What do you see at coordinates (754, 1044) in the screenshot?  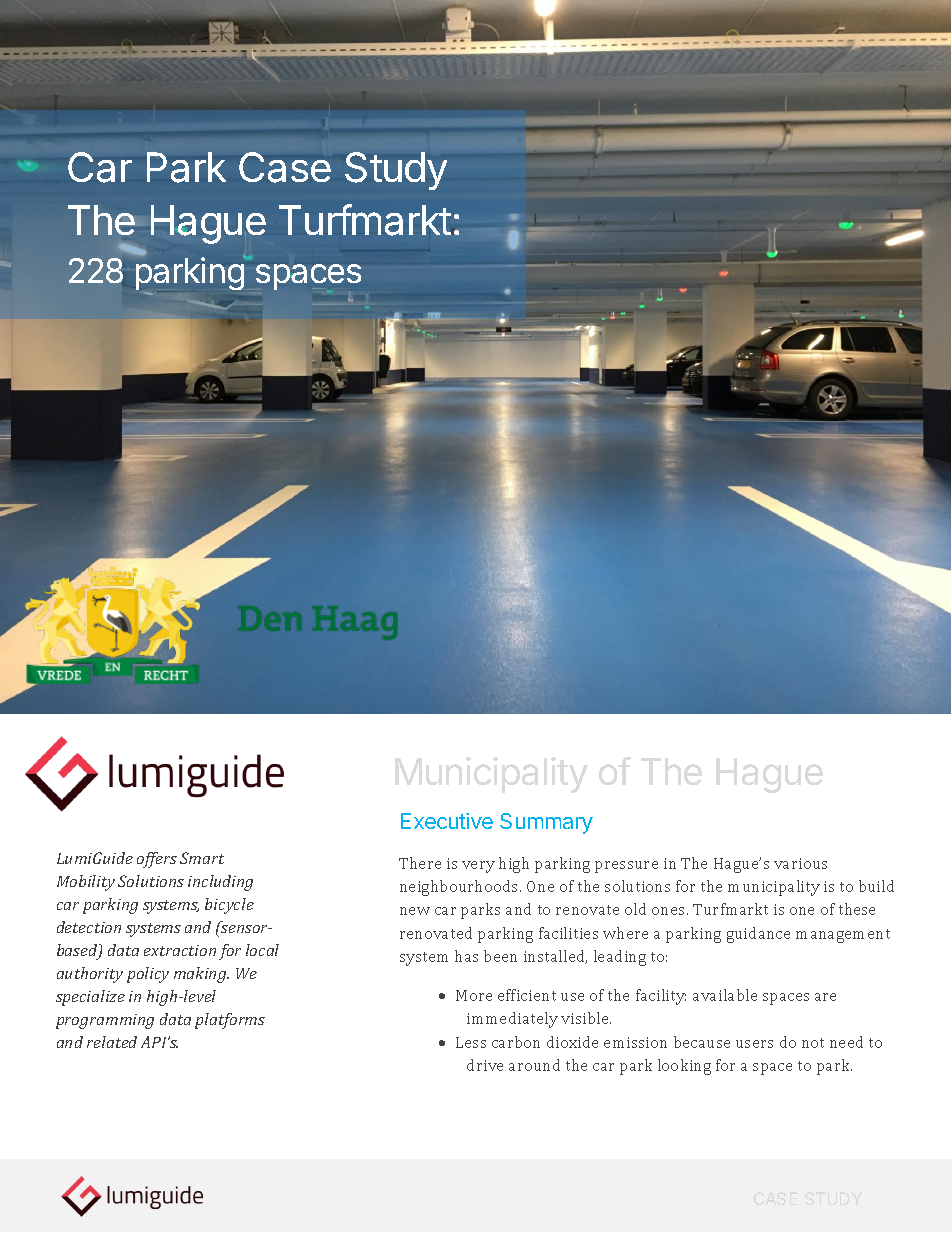 I see `users` at bounding box center [754, 1044].
